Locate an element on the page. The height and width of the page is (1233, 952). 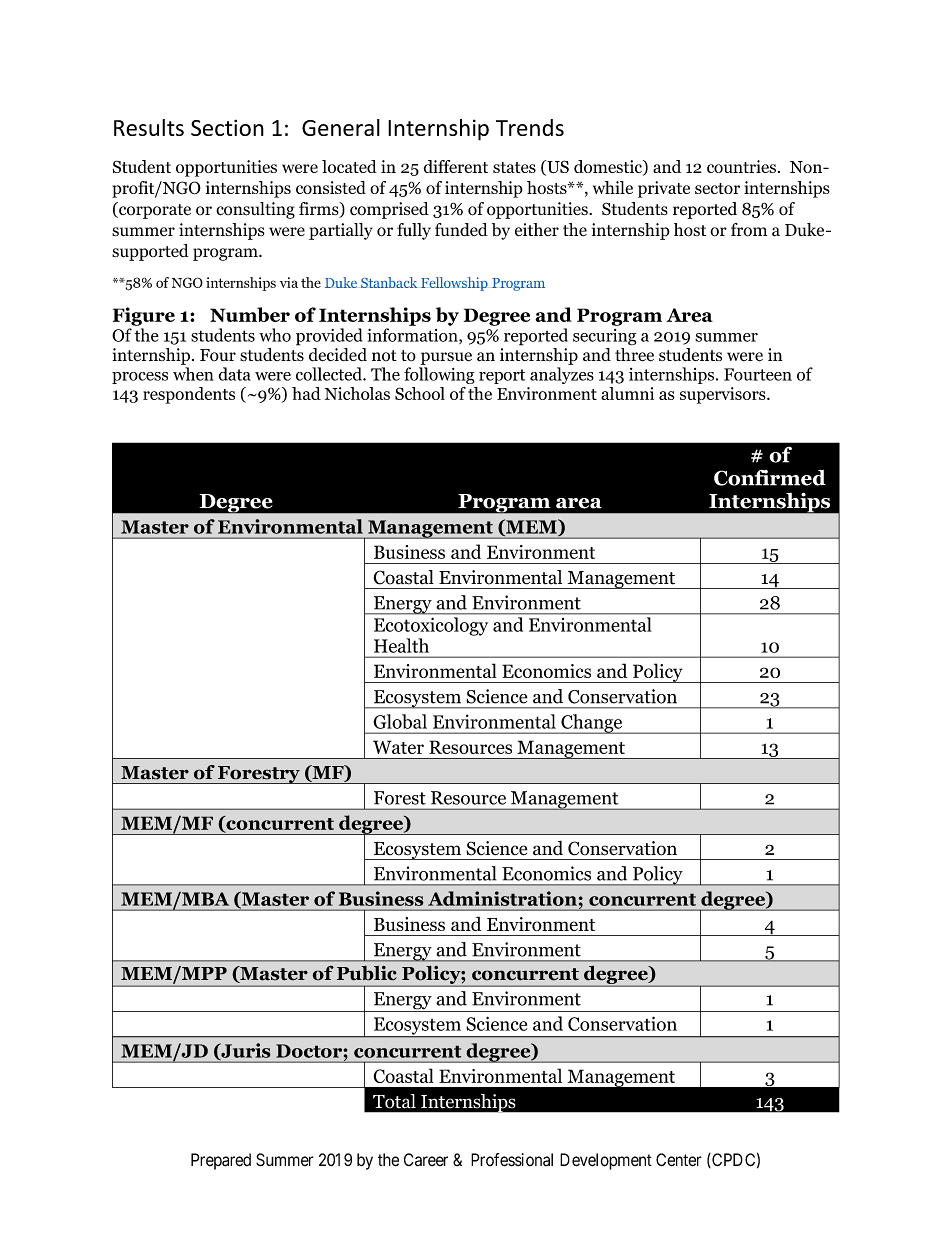
Confirmed is located at coordinates (770, 478).
